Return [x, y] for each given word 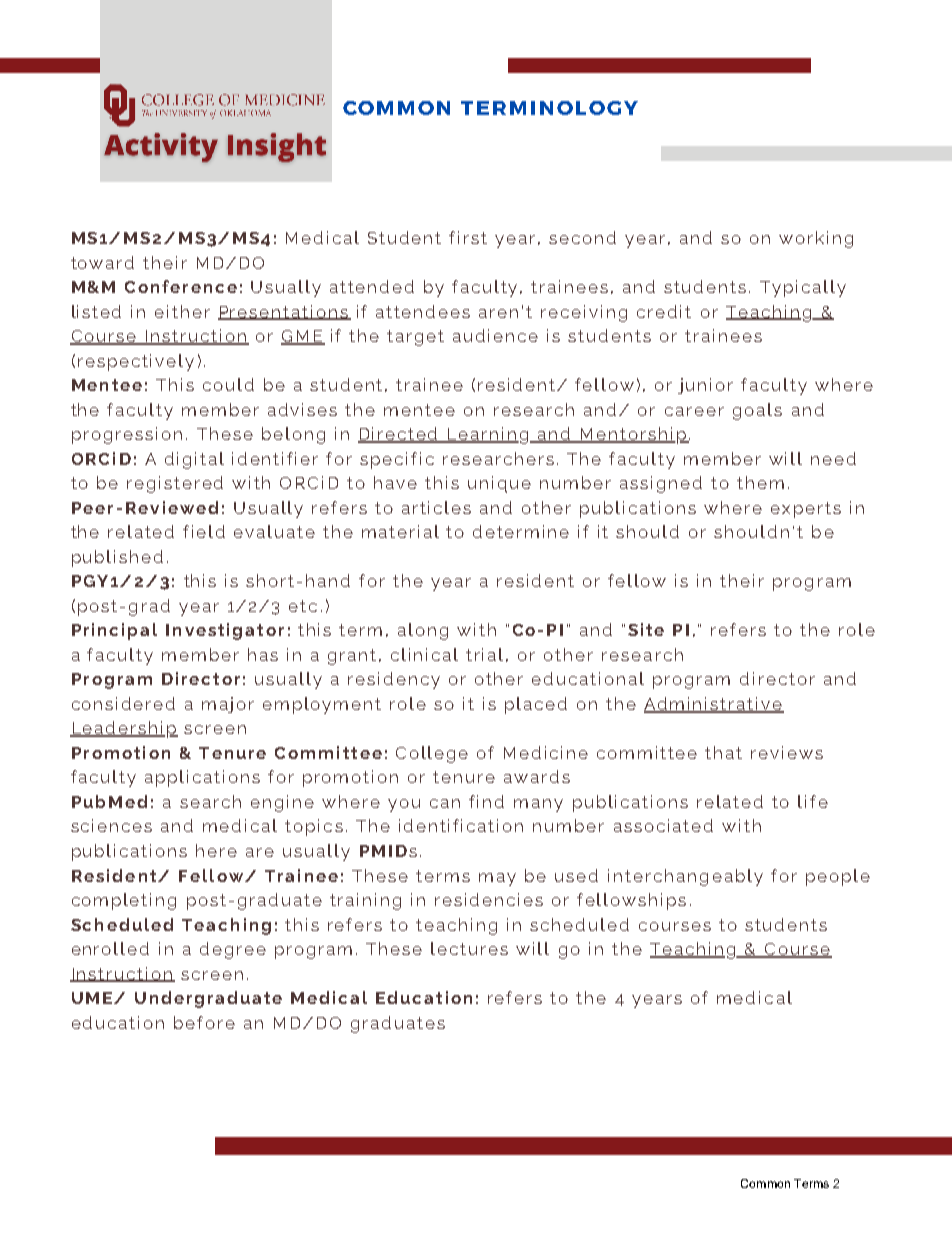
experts [806, 510]
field [204, 531]
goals [757, 411]
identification [461, 825]
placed [536, 705]
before [204, 1022]
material [400, 531]
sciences [111, 825]
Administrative [714, 704]
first [468, 237]
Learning [488, 435]
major [228, 705]
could [228, 384]
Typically [803, 288]
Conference [181, 286]
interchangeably [685, 877]
